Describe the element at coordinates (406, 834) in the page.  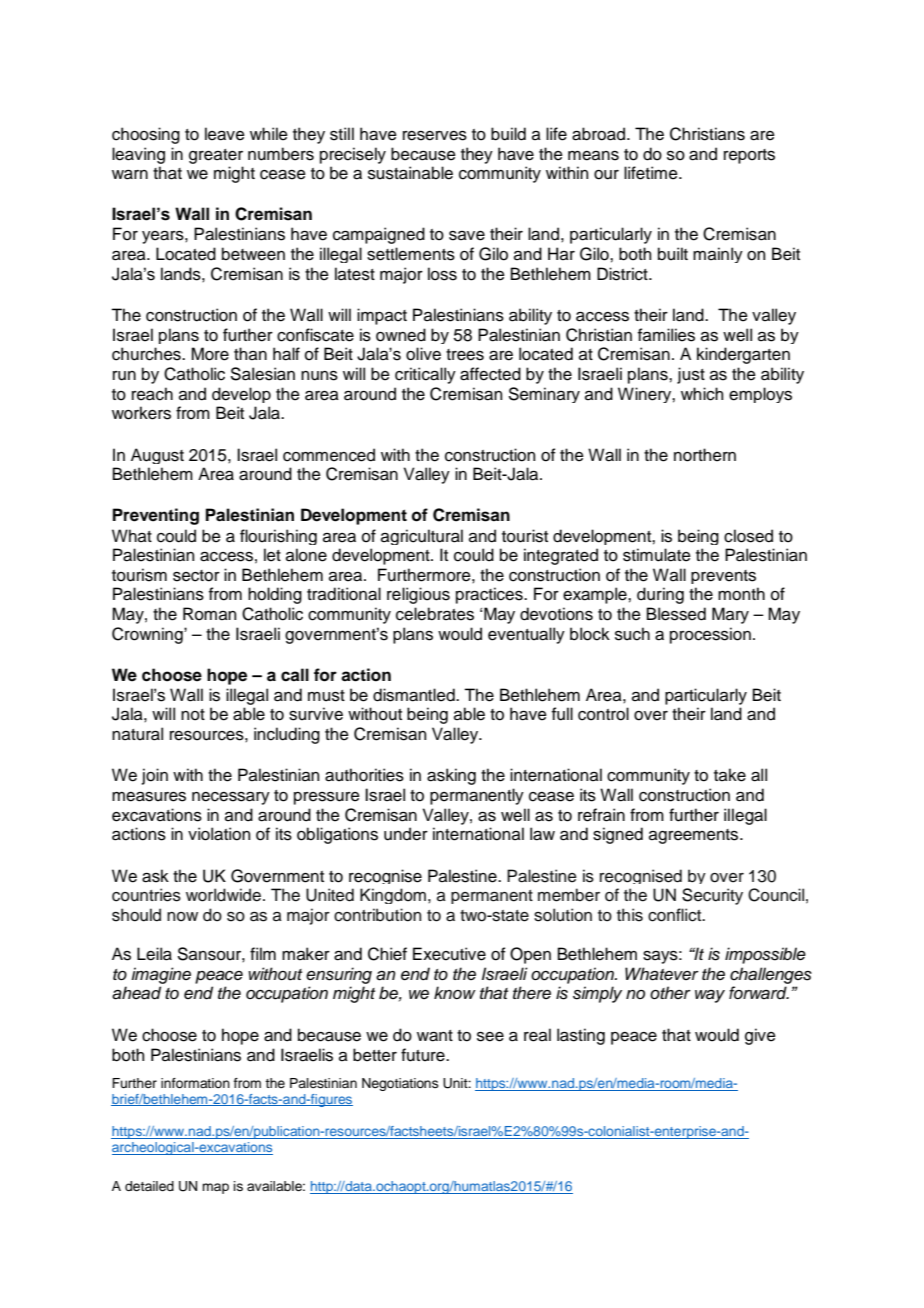
I see `under` at that location.
